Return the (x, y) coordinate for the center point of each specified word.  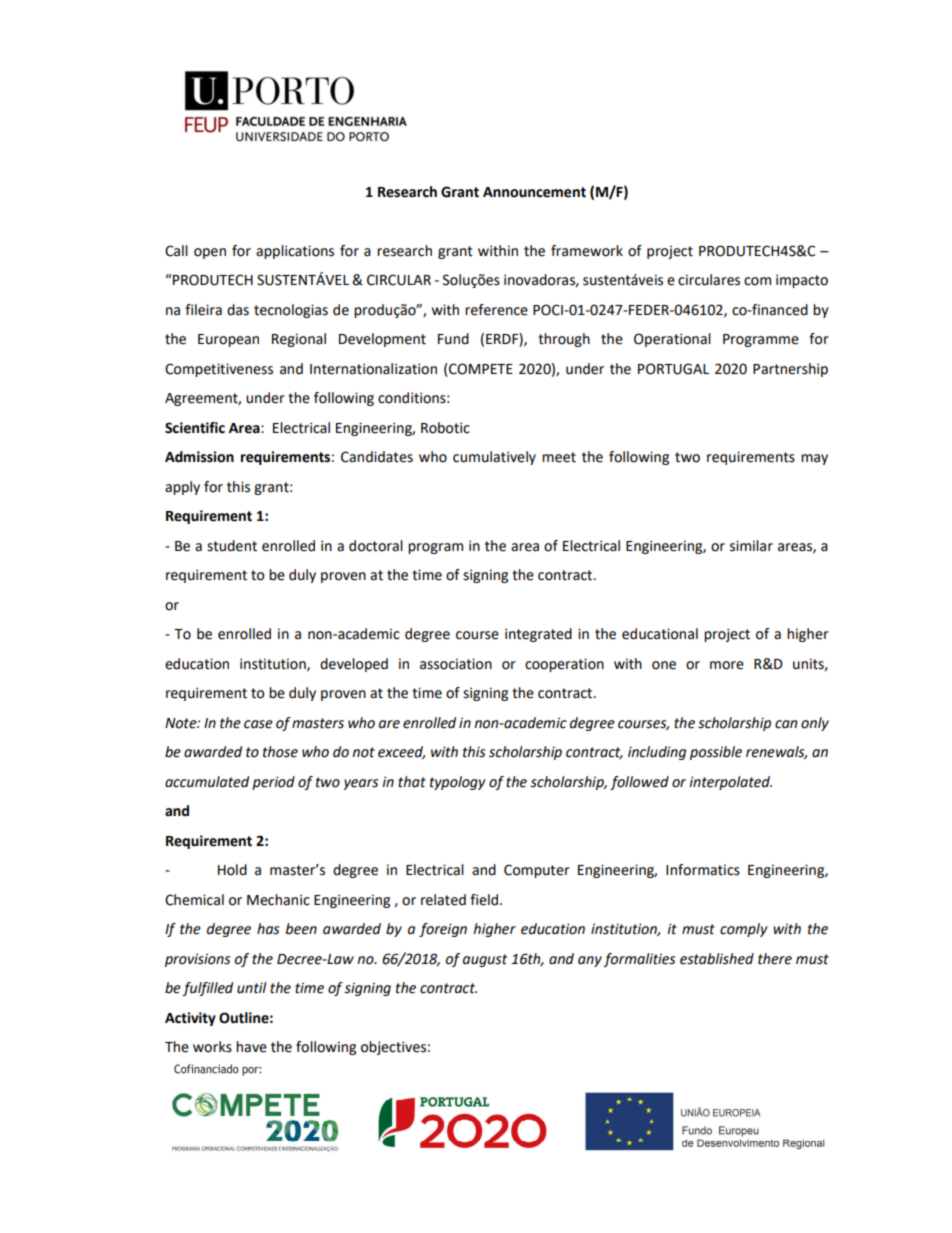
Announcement (534, 192)
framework (587, 251)
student (232, 546)
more (727, 665)
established (717, 959)
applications (295, 252)
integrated (538, 635)
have (251, 1047)
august (485, 960)
